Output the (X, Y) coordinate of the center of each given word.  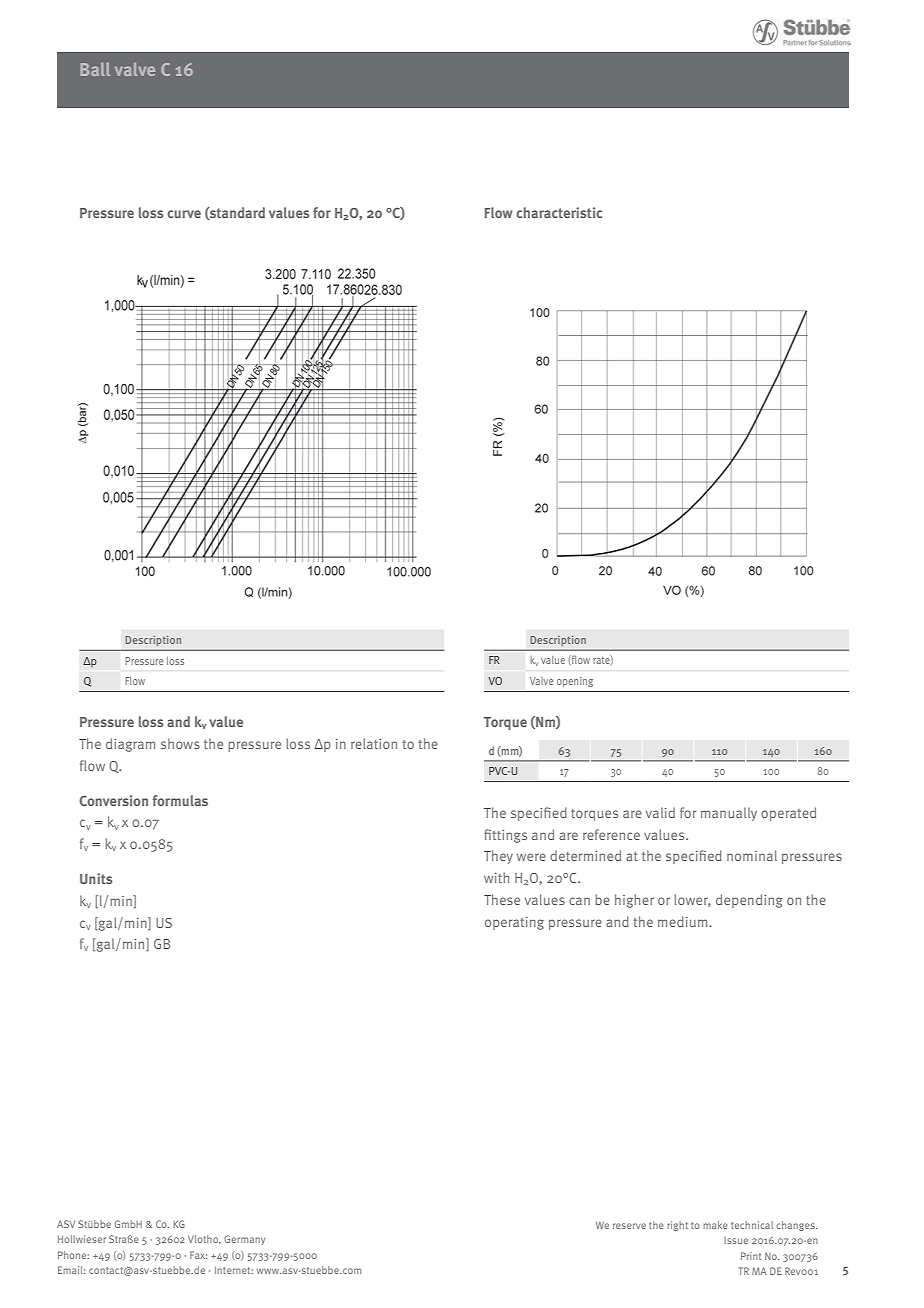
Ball (95, 69)
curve (184, 214)
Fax (199, 1255)
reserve (629, 1226)
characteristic (559, 212)
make (715, 1225)
